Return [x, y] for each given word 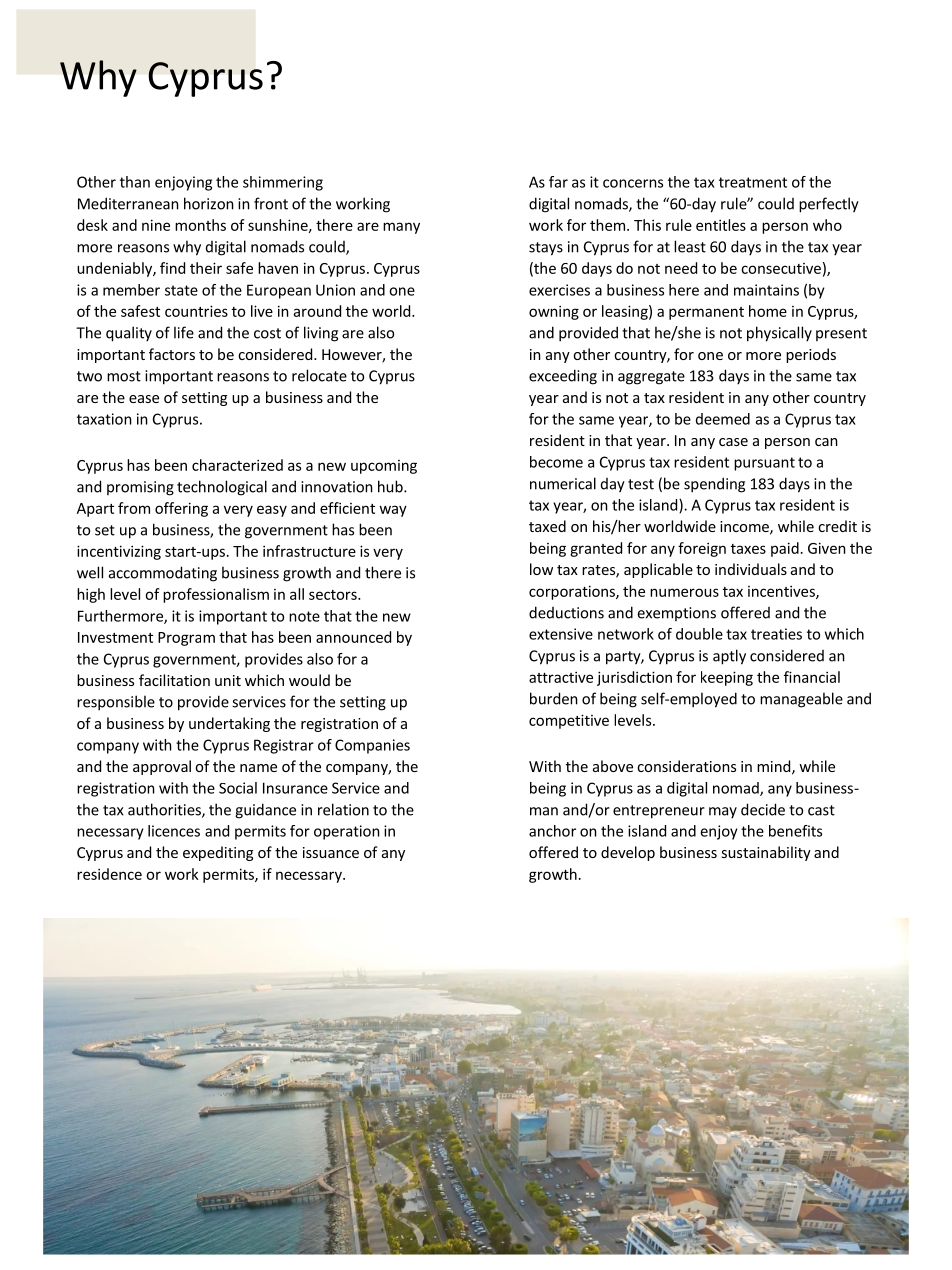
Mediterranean [128, 203]
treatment [753, 182]
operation [347, 832]
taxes [748, 549]
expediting [218, 853]
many [401, 228]
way [393, 511]
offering [181, 509]
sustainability [766, 853]
